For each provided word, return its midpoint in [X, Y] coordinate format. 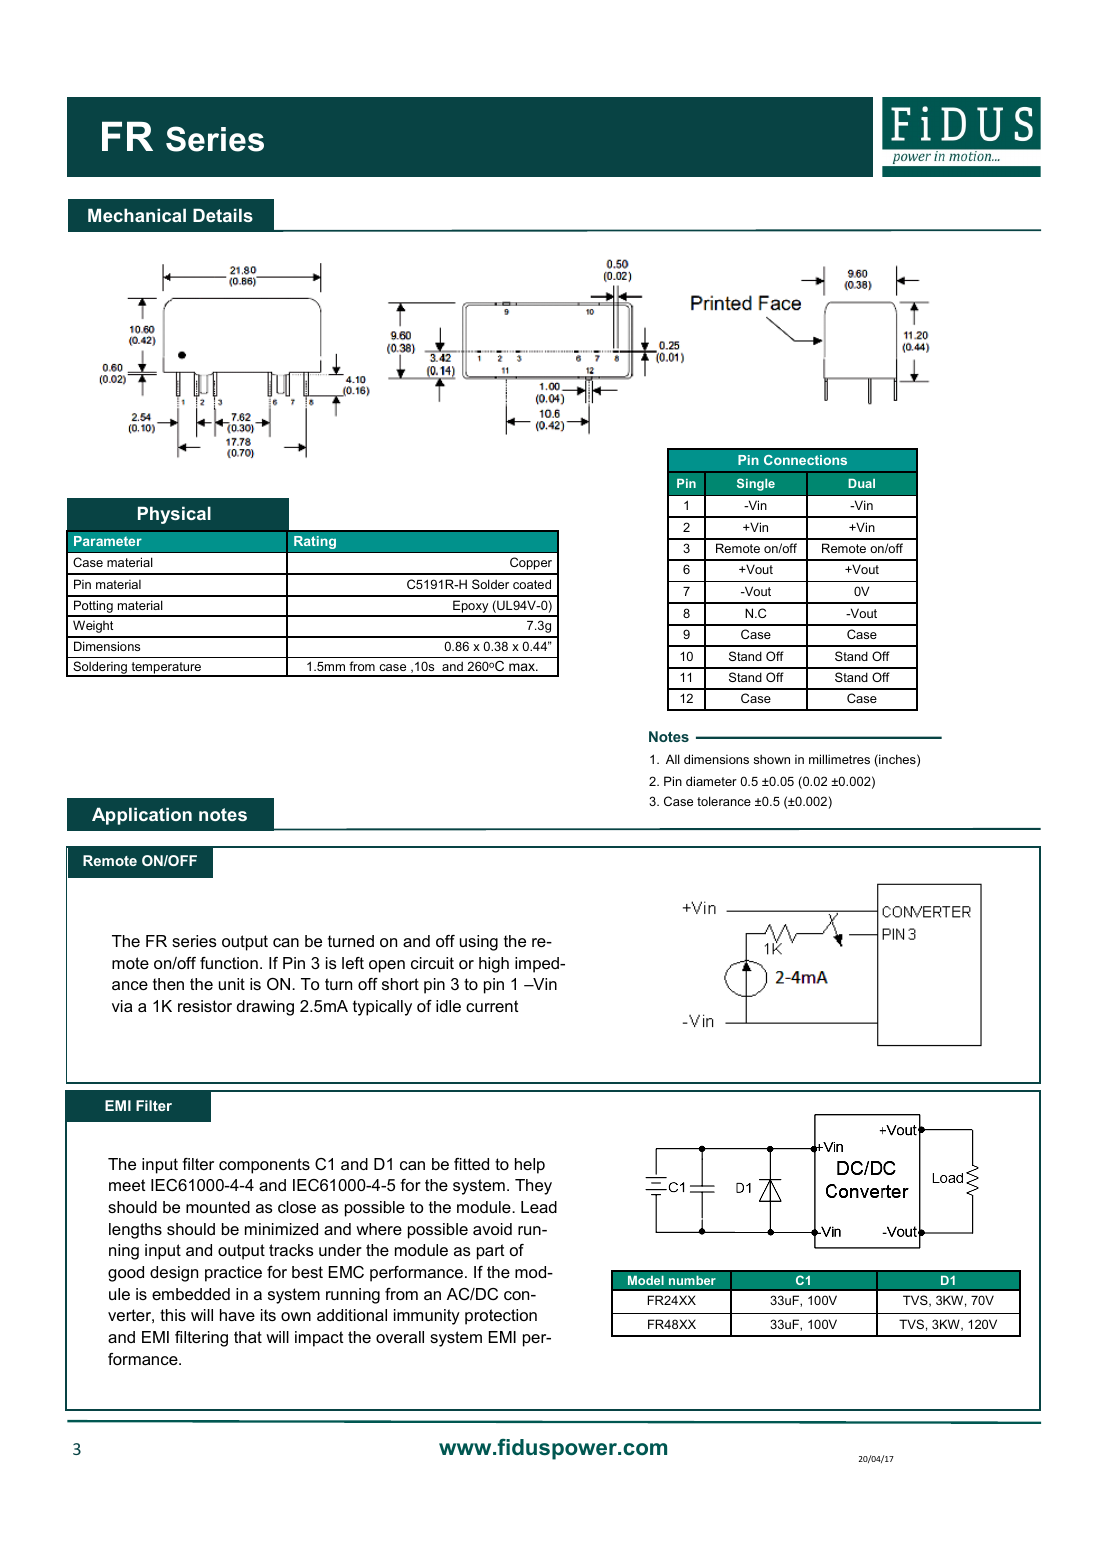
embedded [191, 1294]
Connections [805, 460]
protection [501, 1317]
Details [223, 215]
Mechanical [137, 215]
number [692, 1280]
